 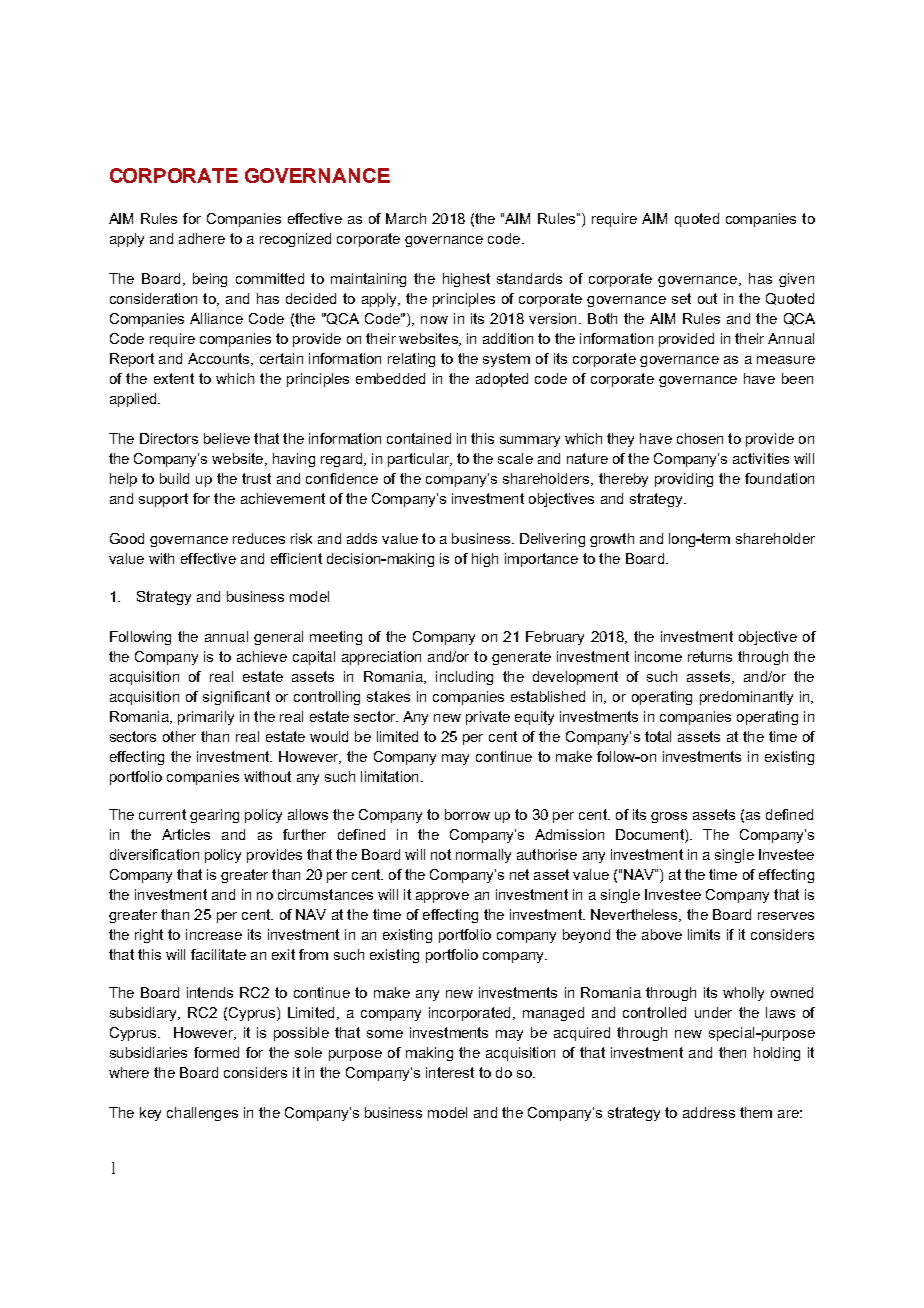 I want to click on adhere, so click(x=202, y=238).
